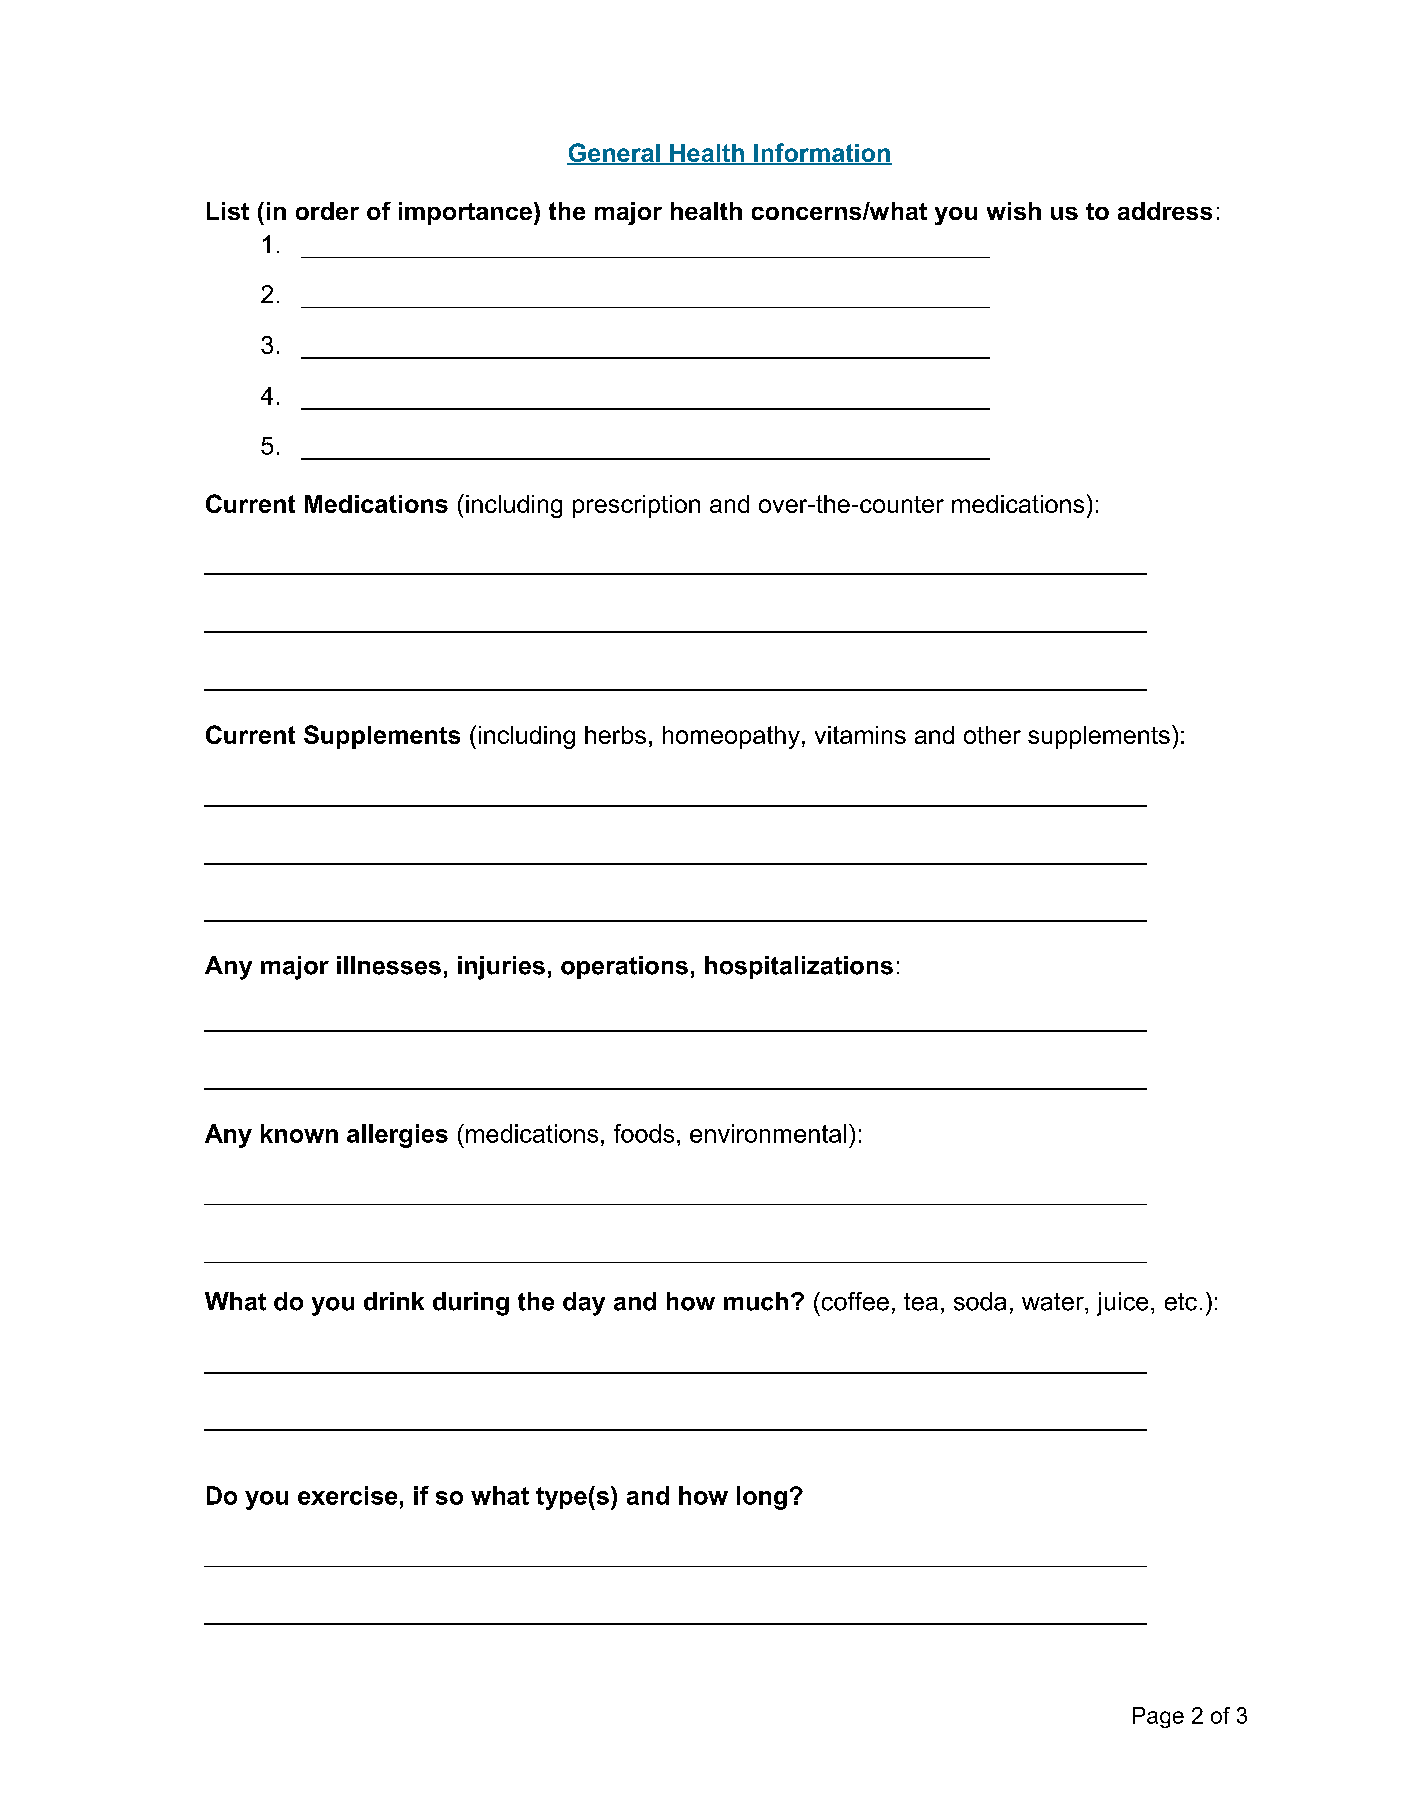 This screenshot has height=1820, width=1406. I want to click on prescription, so click(636, 506).
